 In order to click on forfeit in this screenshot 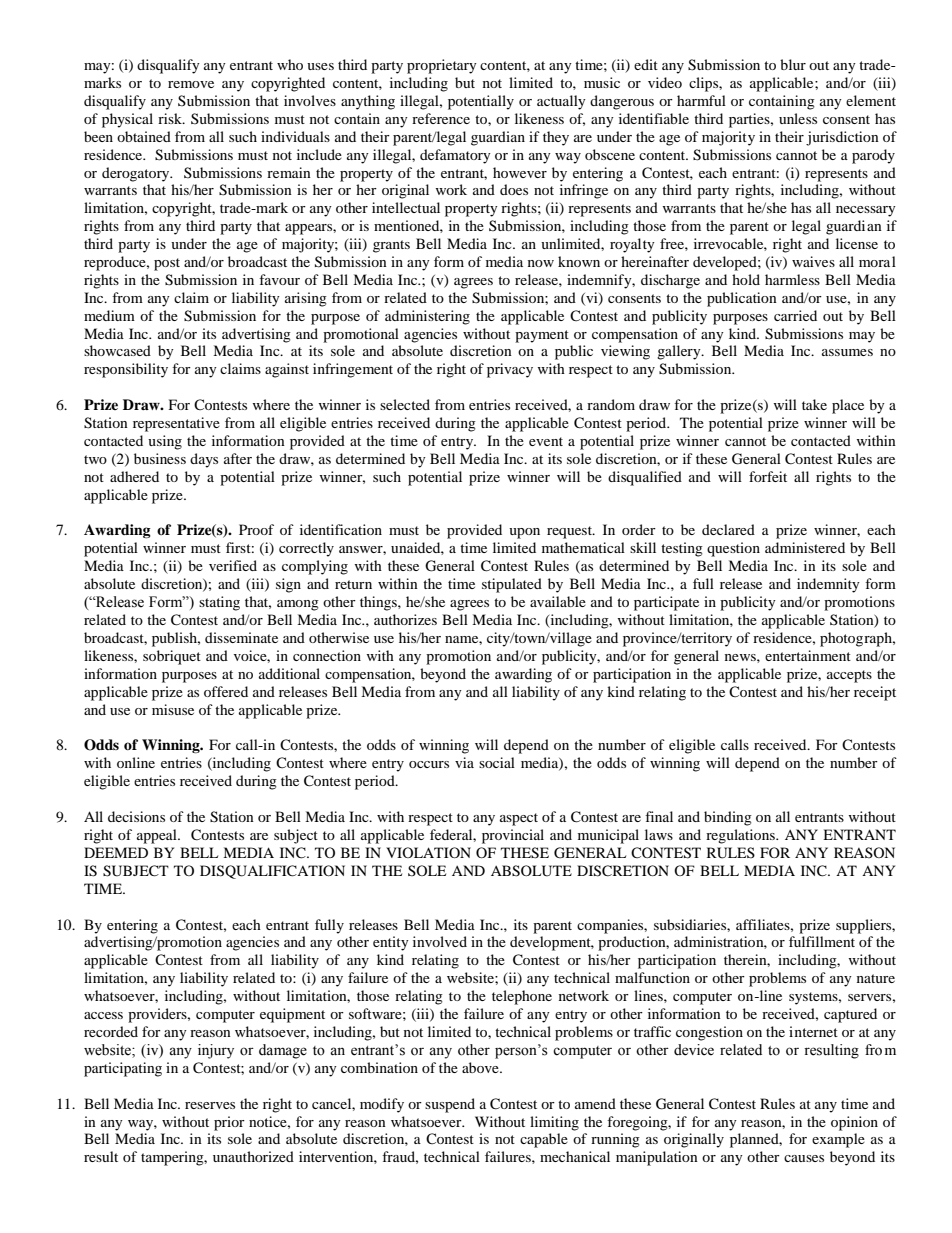, I will do `click(768, 476)`.
